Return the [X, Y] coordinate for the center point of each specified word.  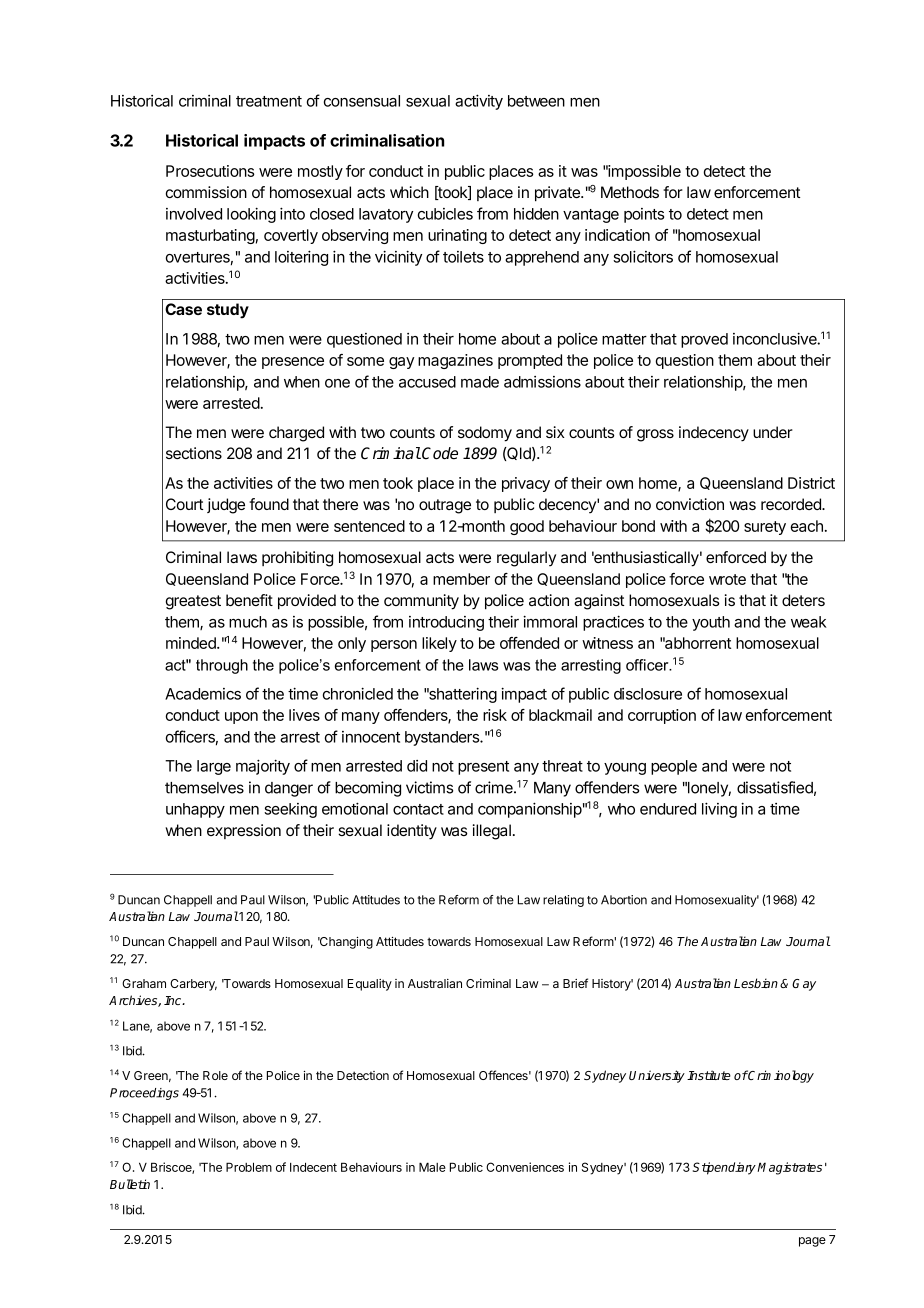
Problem [249, 1167]
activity [479, 102]
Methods [630, 192]
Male [432, 1167]
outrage [445, 506]
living [719, 810]
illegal [492, 832]
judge [226, 506]
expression [244, 831]
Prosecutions [210, 171]
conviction [690, 504]
